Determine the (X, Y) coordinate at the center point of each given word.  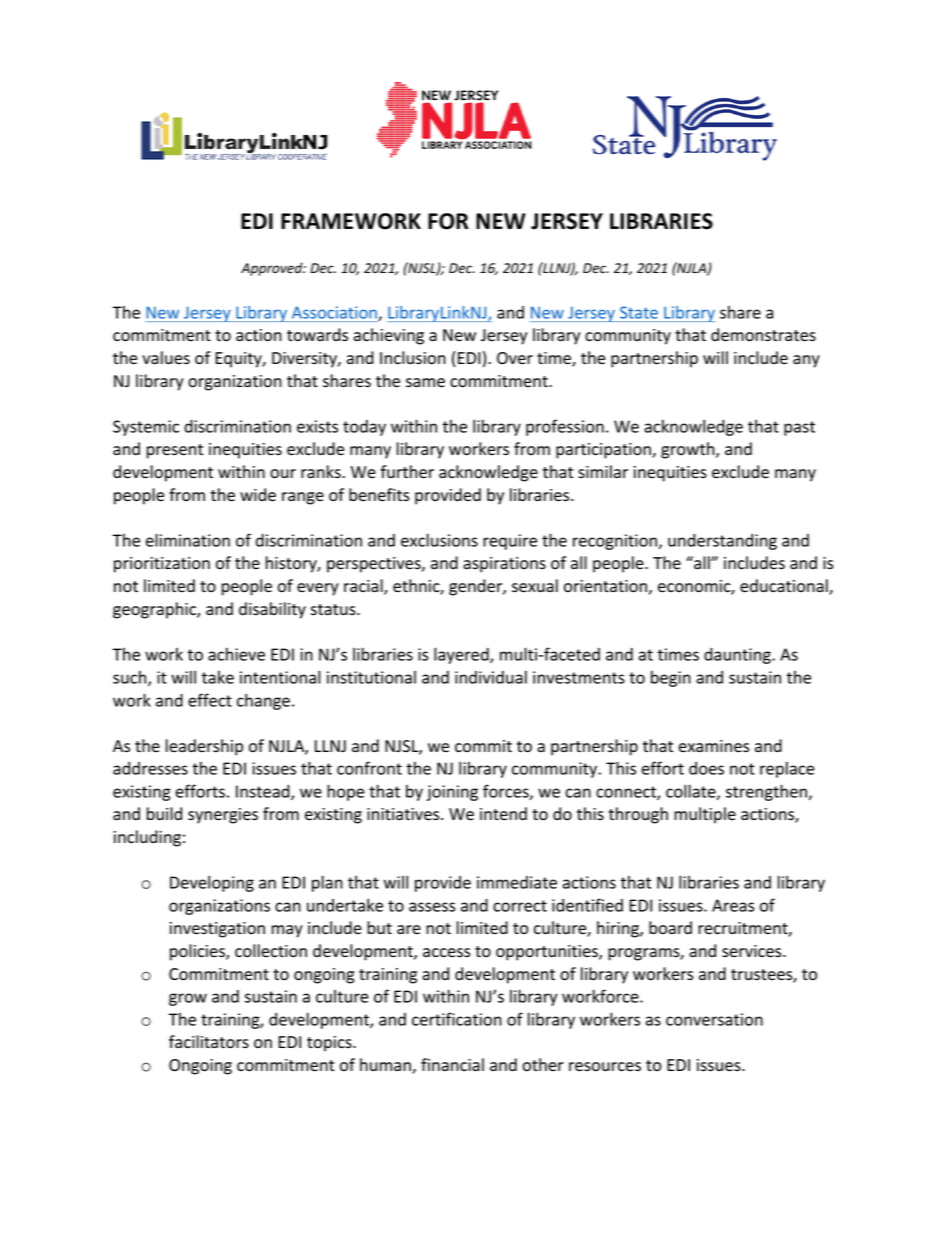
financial (452, 1065)
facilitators (209, 1042)
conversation (714, 1019)
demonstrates (763, 335)
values (166, 358)
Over (515, 358)
